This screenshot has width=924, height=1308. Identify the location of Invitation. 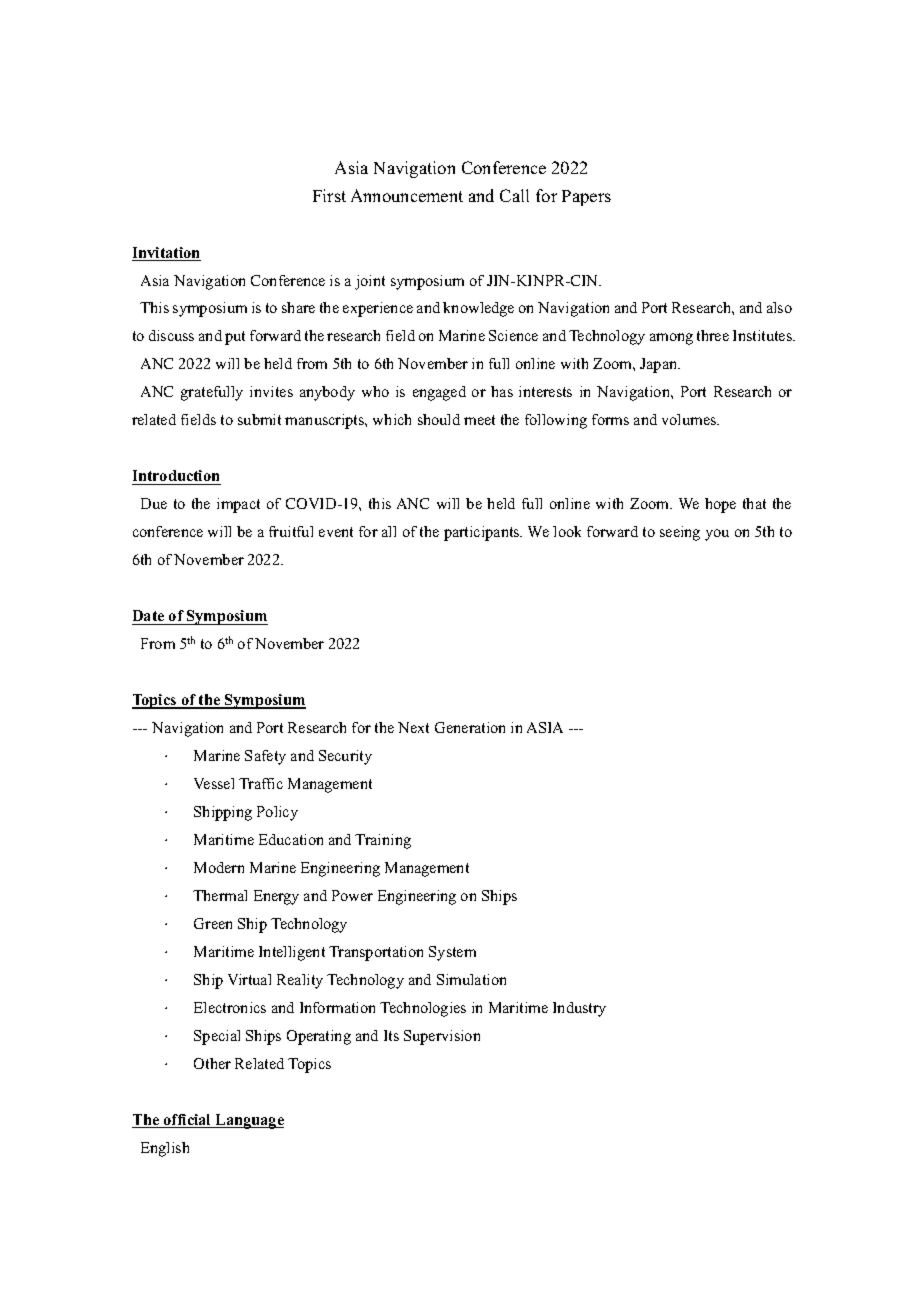
(166, 254).
